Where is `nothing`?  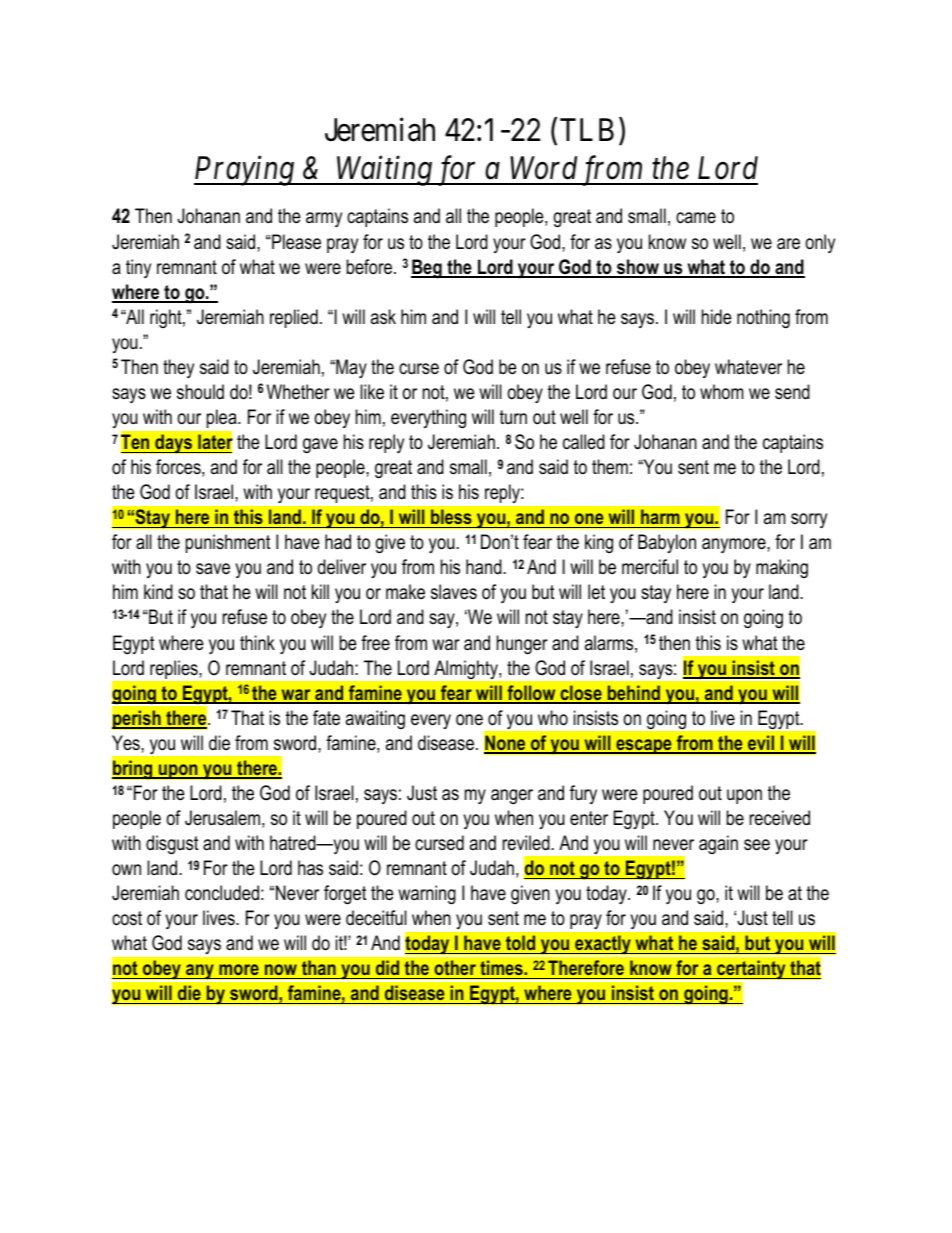
nothing is located at coordinates (763, 319).
